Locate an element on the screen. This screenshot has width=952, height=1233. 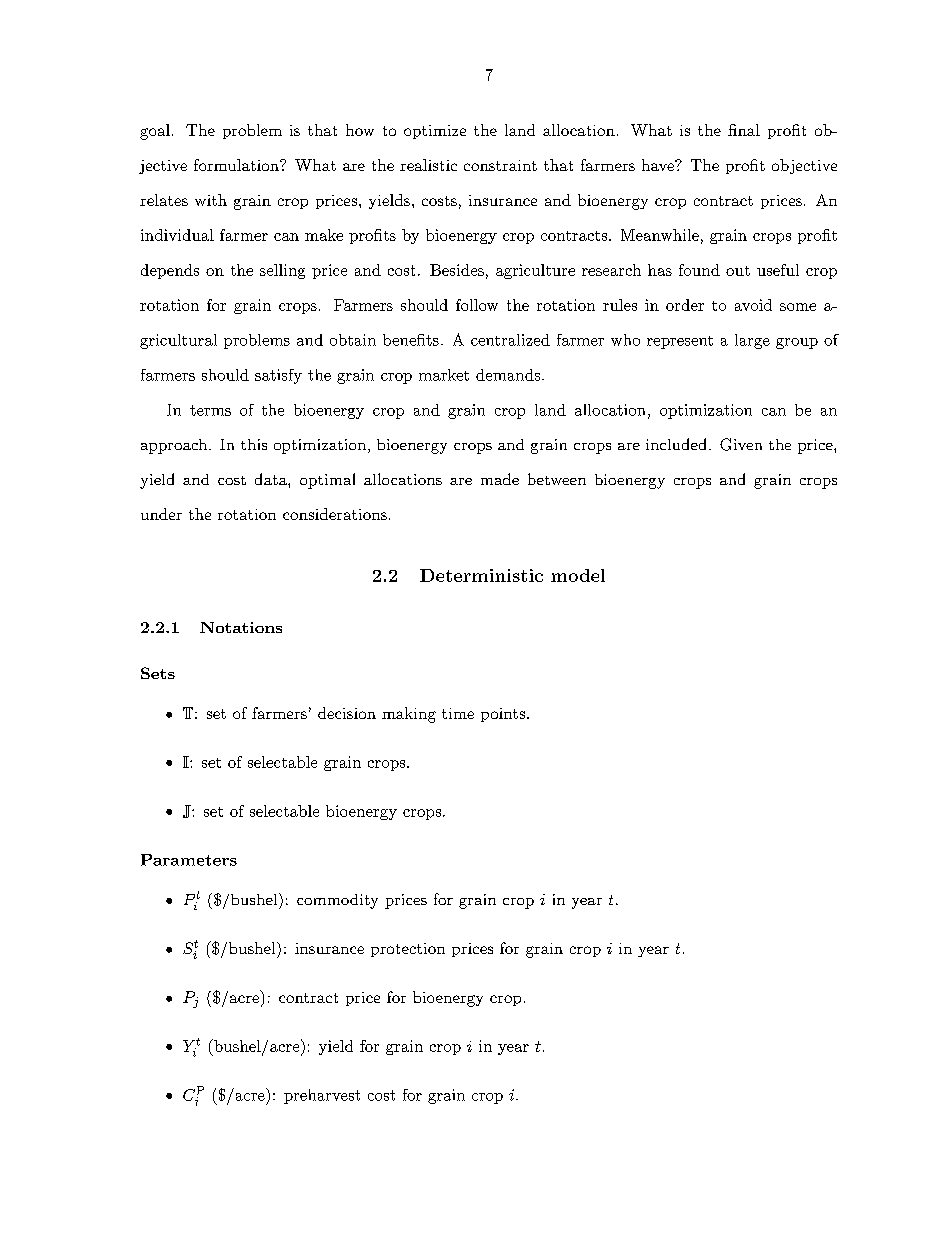
preharvest is located at coordinates (322, 1096).
